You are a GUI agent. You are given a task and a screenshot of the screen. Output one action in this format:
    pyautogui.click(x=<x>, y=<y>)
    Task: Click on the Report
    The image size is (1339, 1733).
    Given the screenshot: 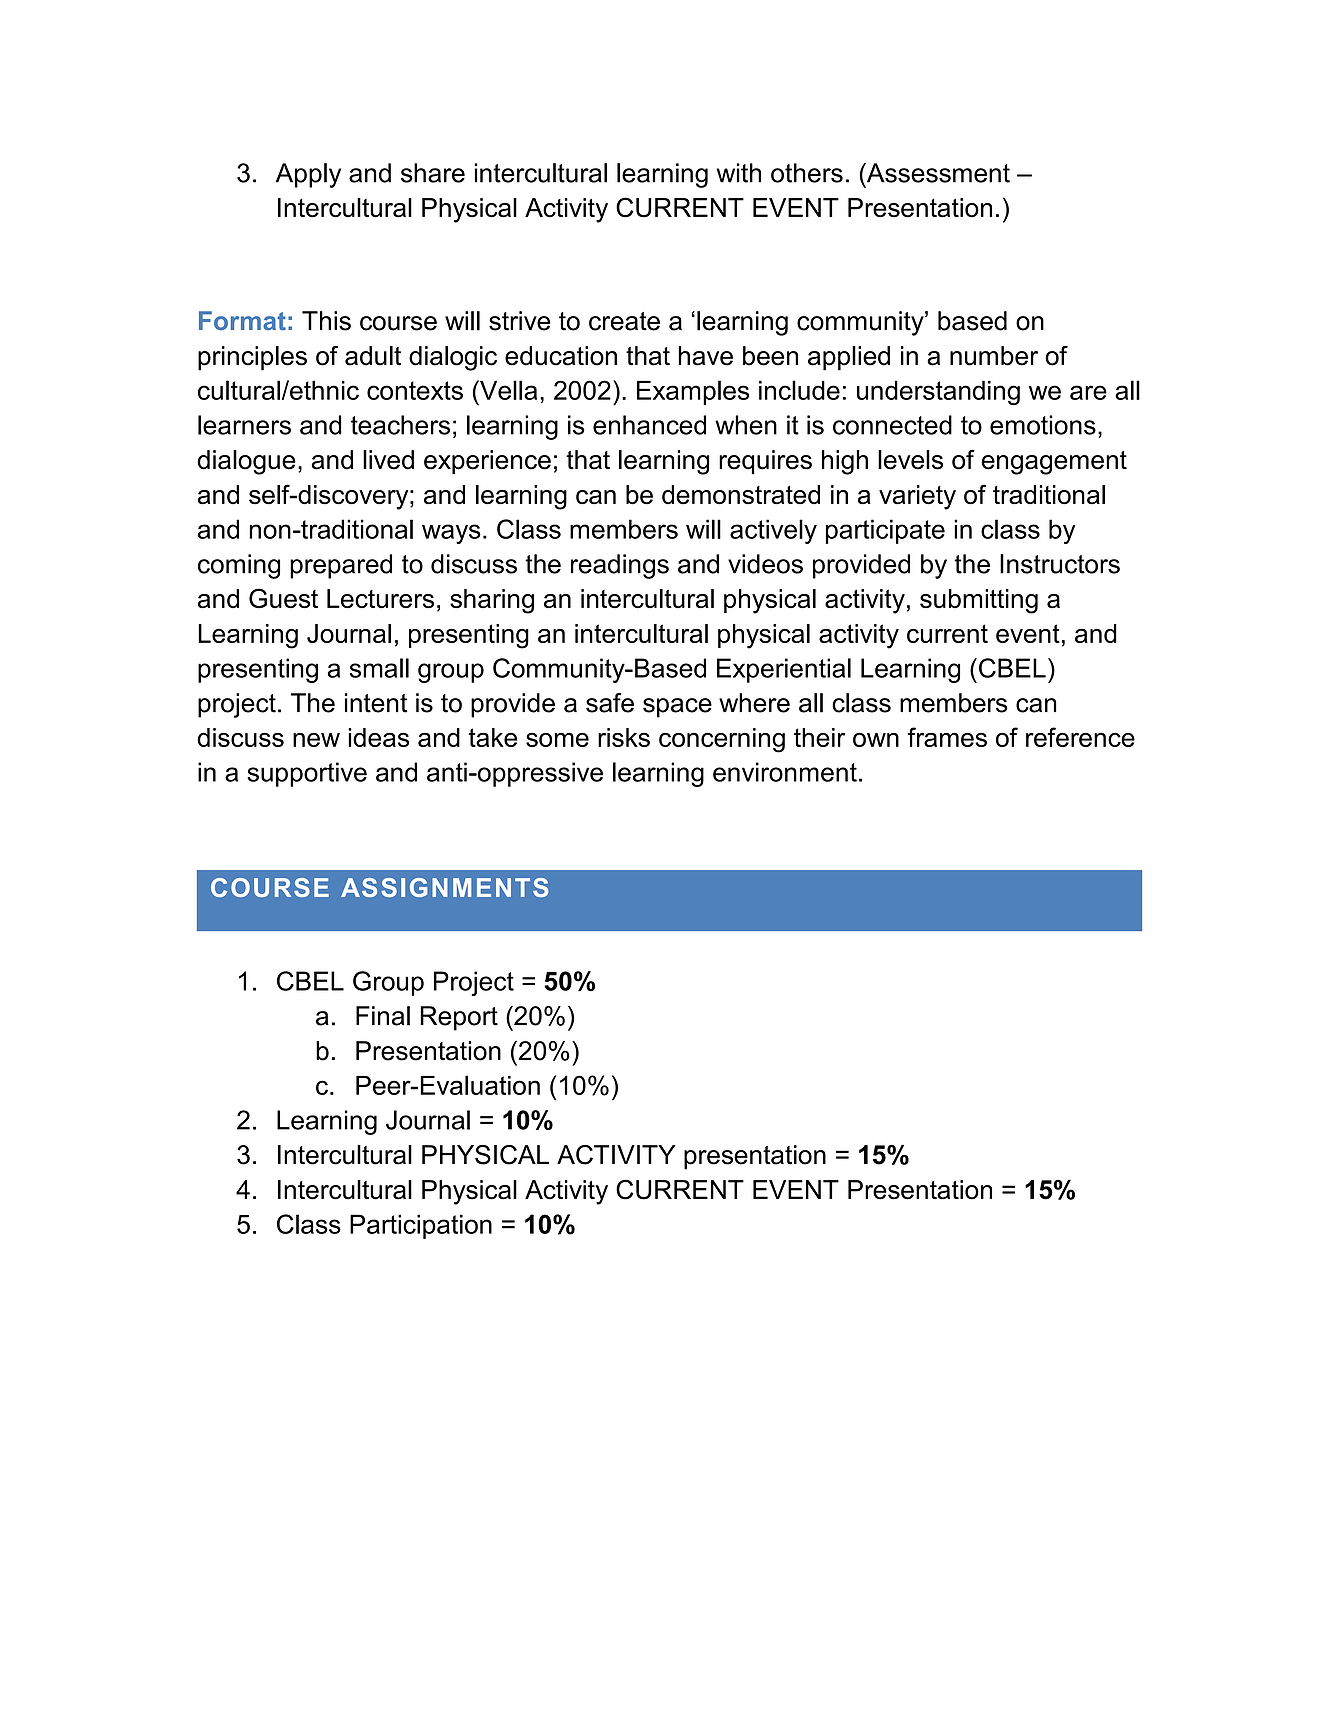 What is the action you would take?
    pyautogui.click(x=459, y=1018)
